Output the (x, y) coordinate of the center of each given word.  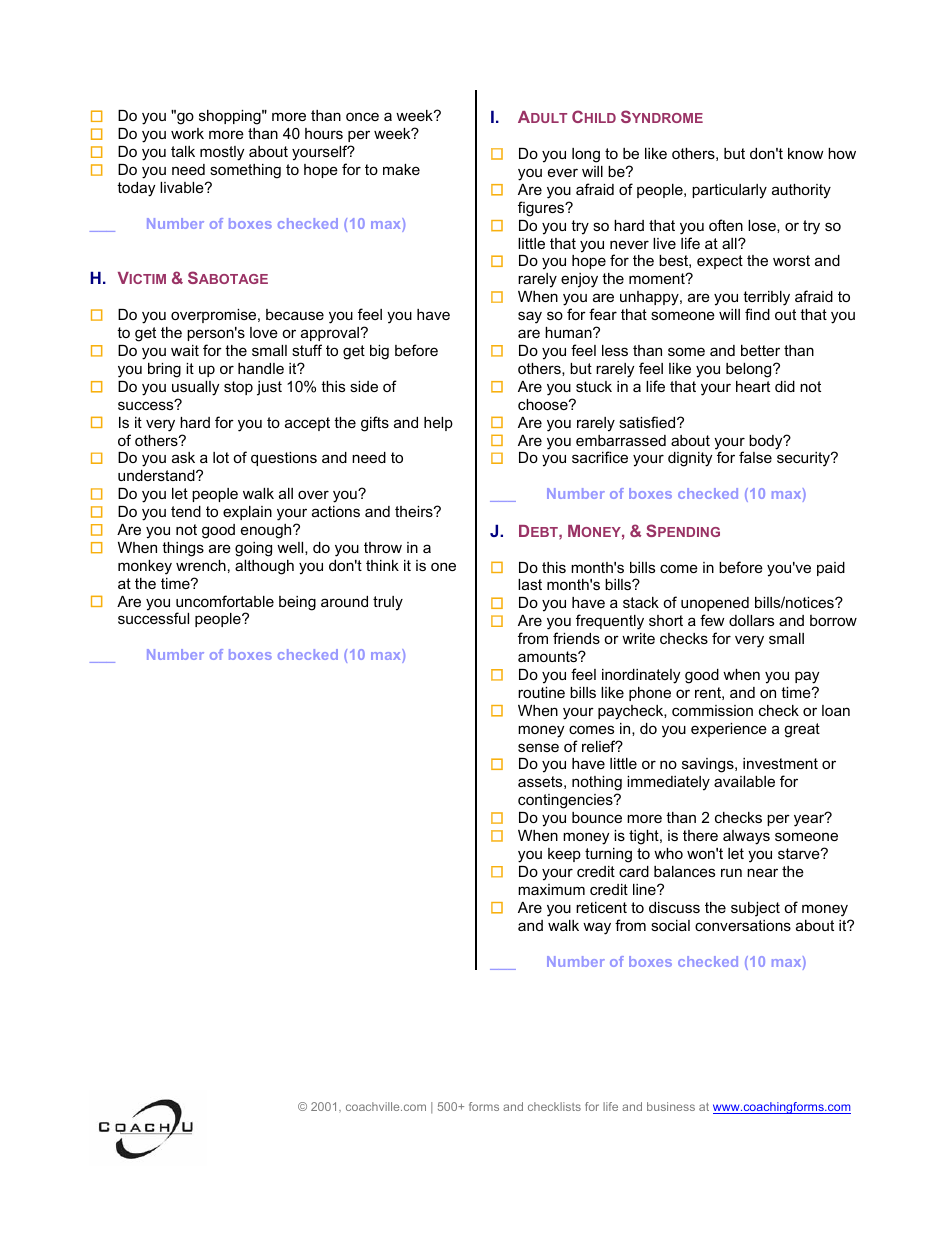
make (401, 169)
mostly (222, 153)
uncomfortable (225, 601)
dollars (751, 620)
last (530, 584)
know (806, 153)
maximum (551, 889)
